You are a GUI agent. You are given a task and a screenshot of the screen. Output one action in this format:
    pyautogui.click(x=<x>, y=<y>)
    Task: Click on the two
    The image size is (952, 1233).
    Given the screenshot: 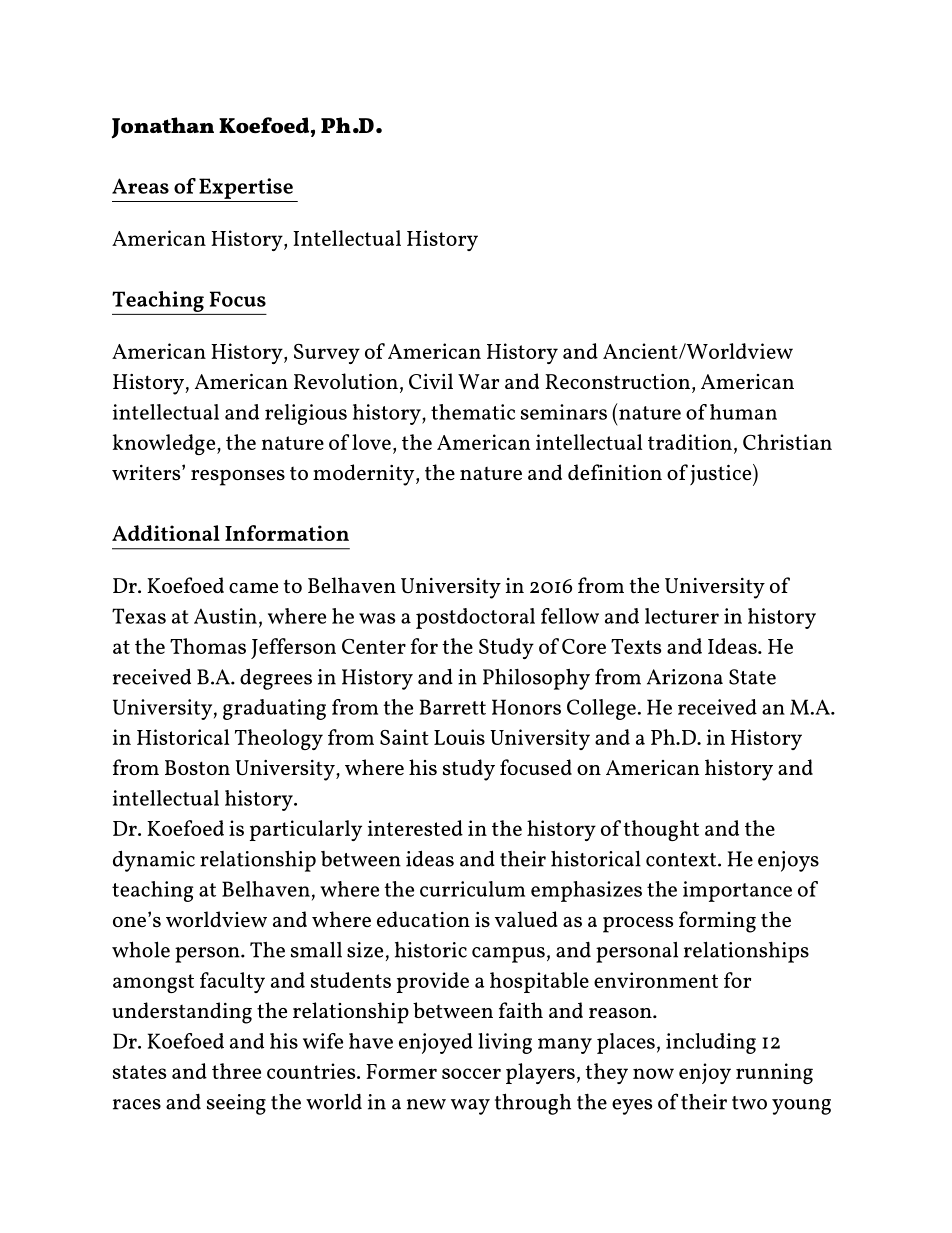 What is the action you would take?
    pyautogui.click(x=749, y=1103)
